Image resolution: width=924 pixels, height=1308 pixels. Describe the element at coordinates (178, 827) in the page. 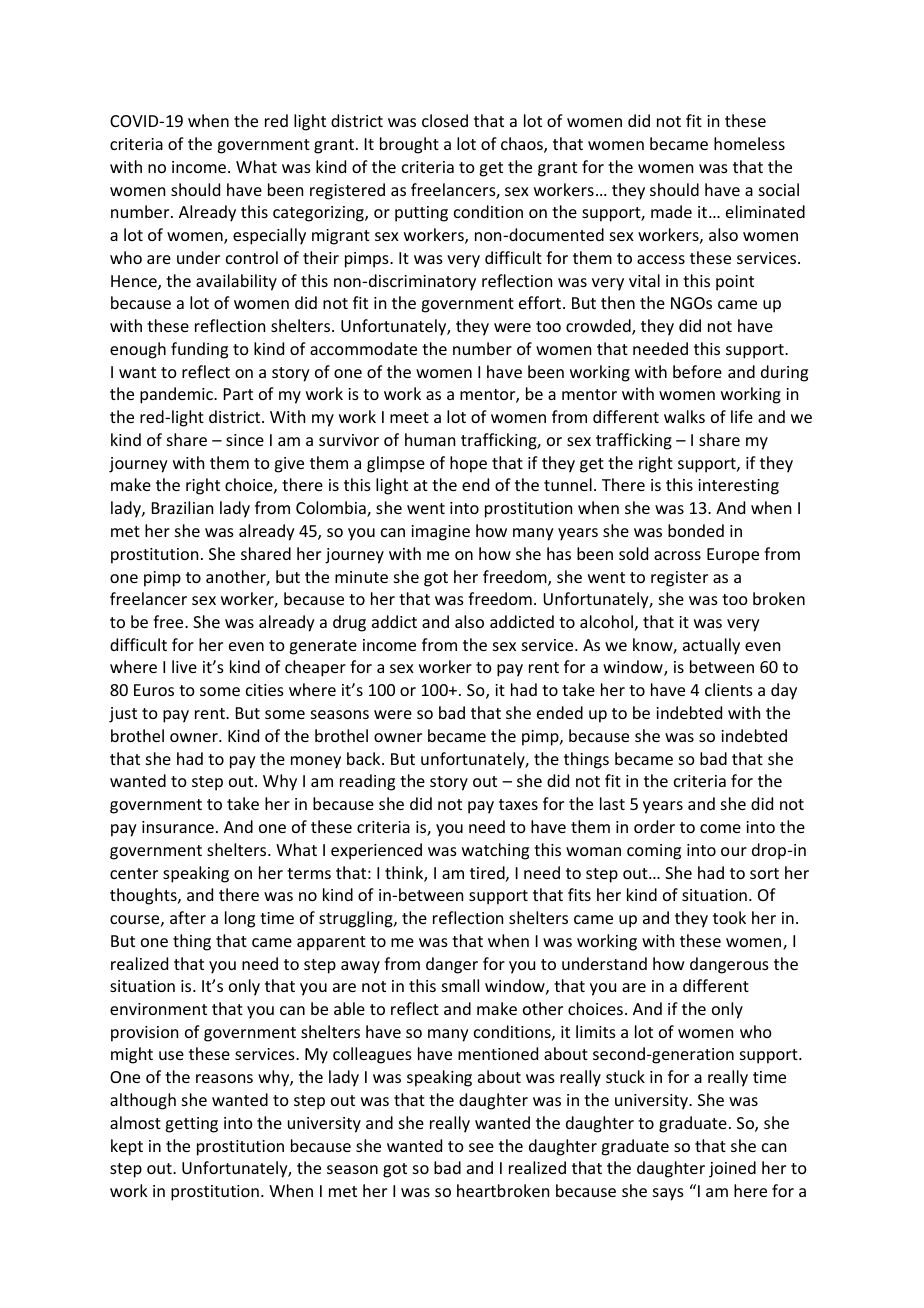

I see `insurance` at that location.
